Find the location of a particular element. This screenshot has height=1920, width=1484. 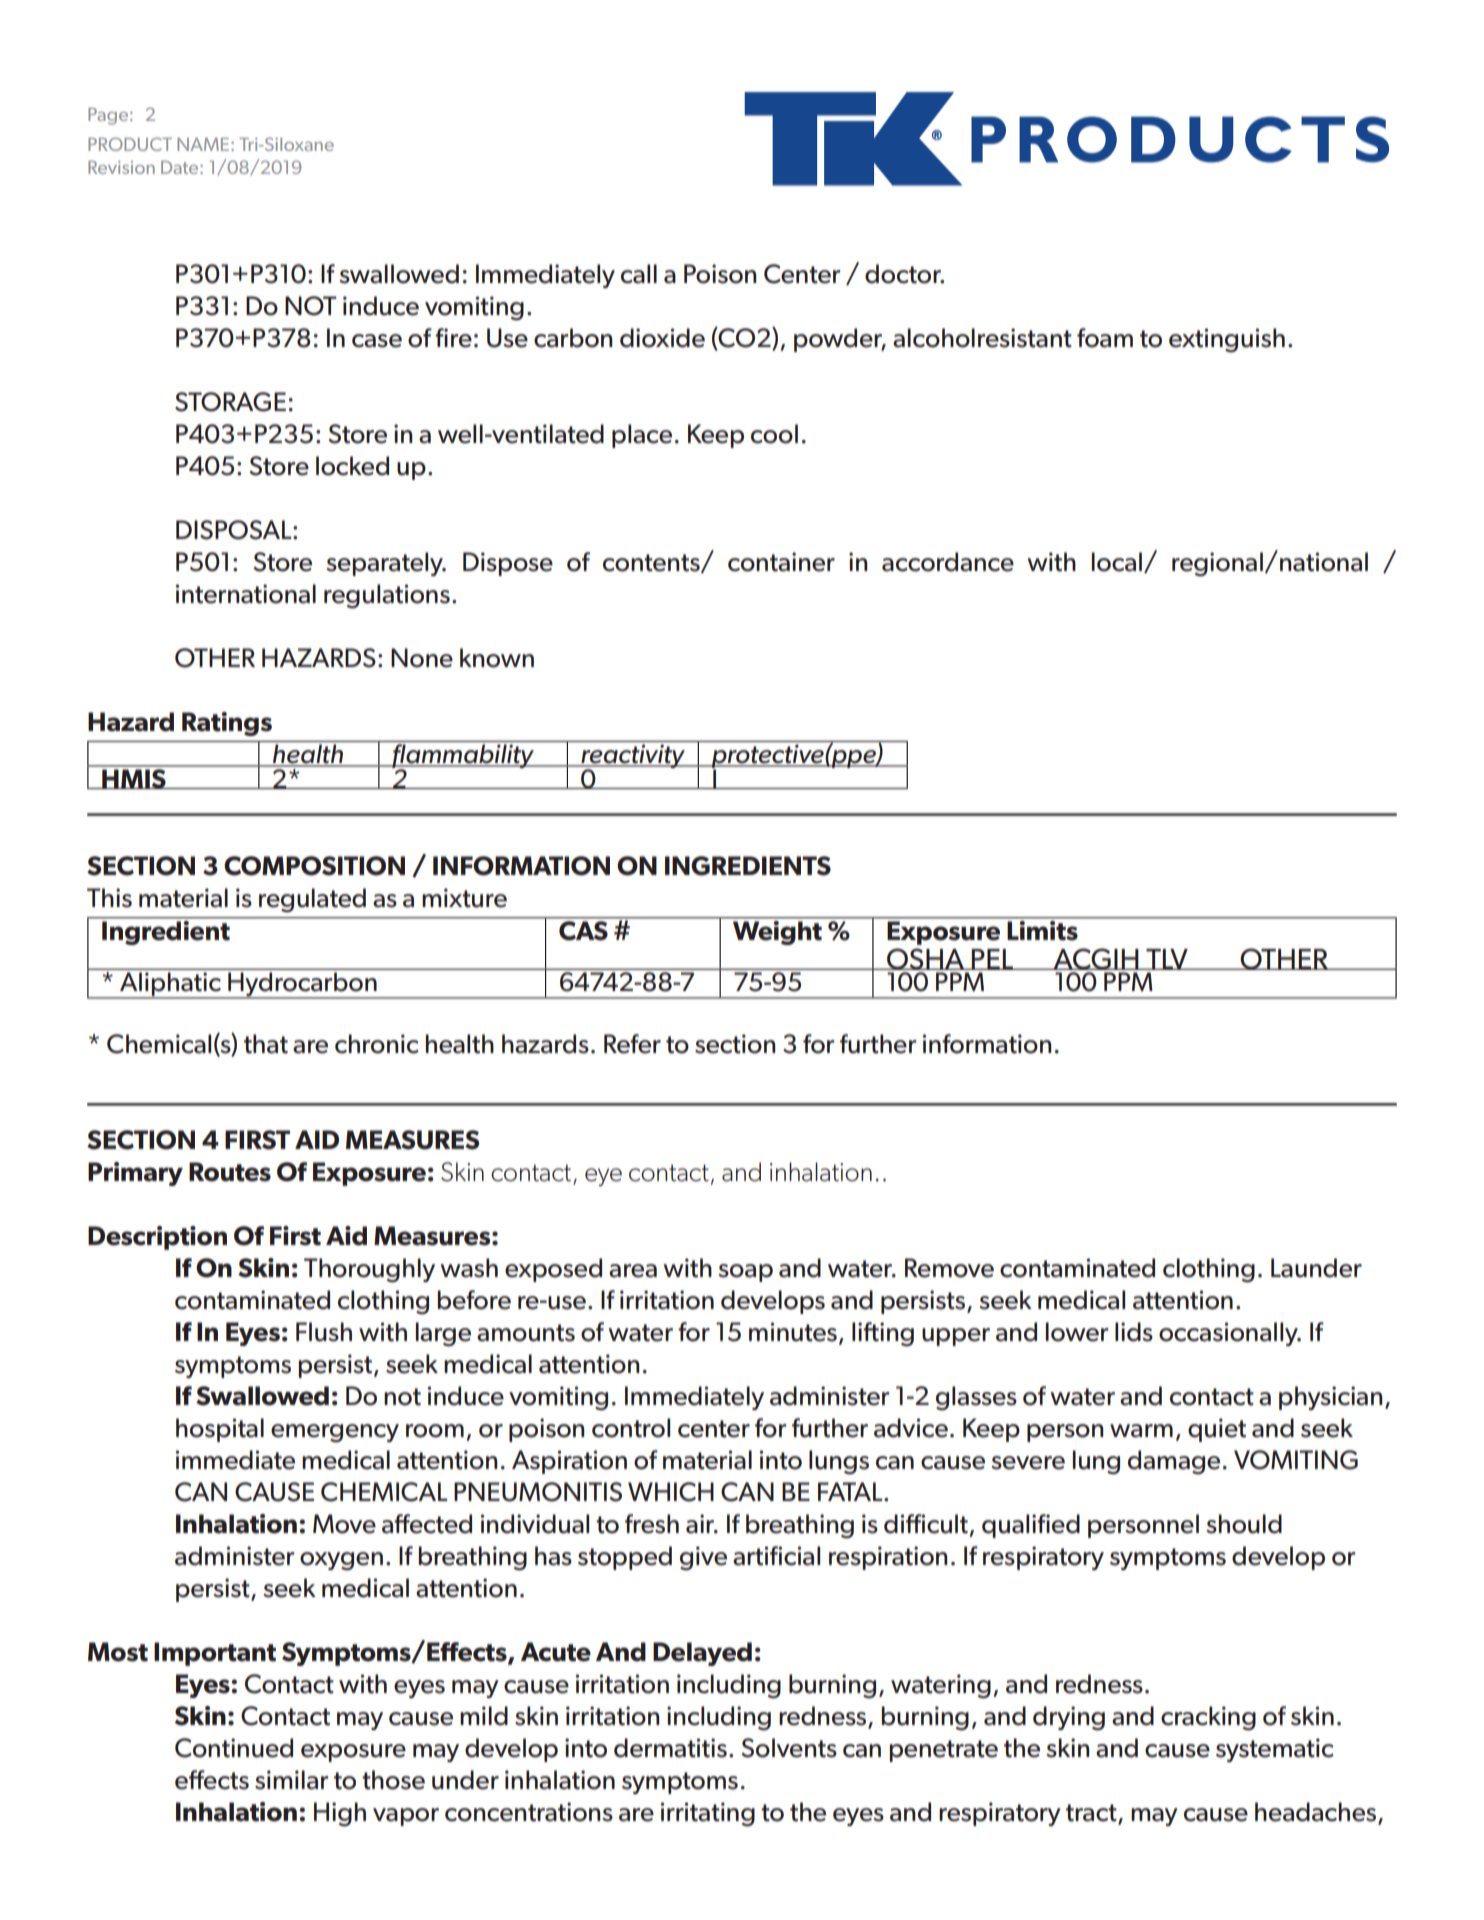

Weight is located at coordinates (777, 931).
